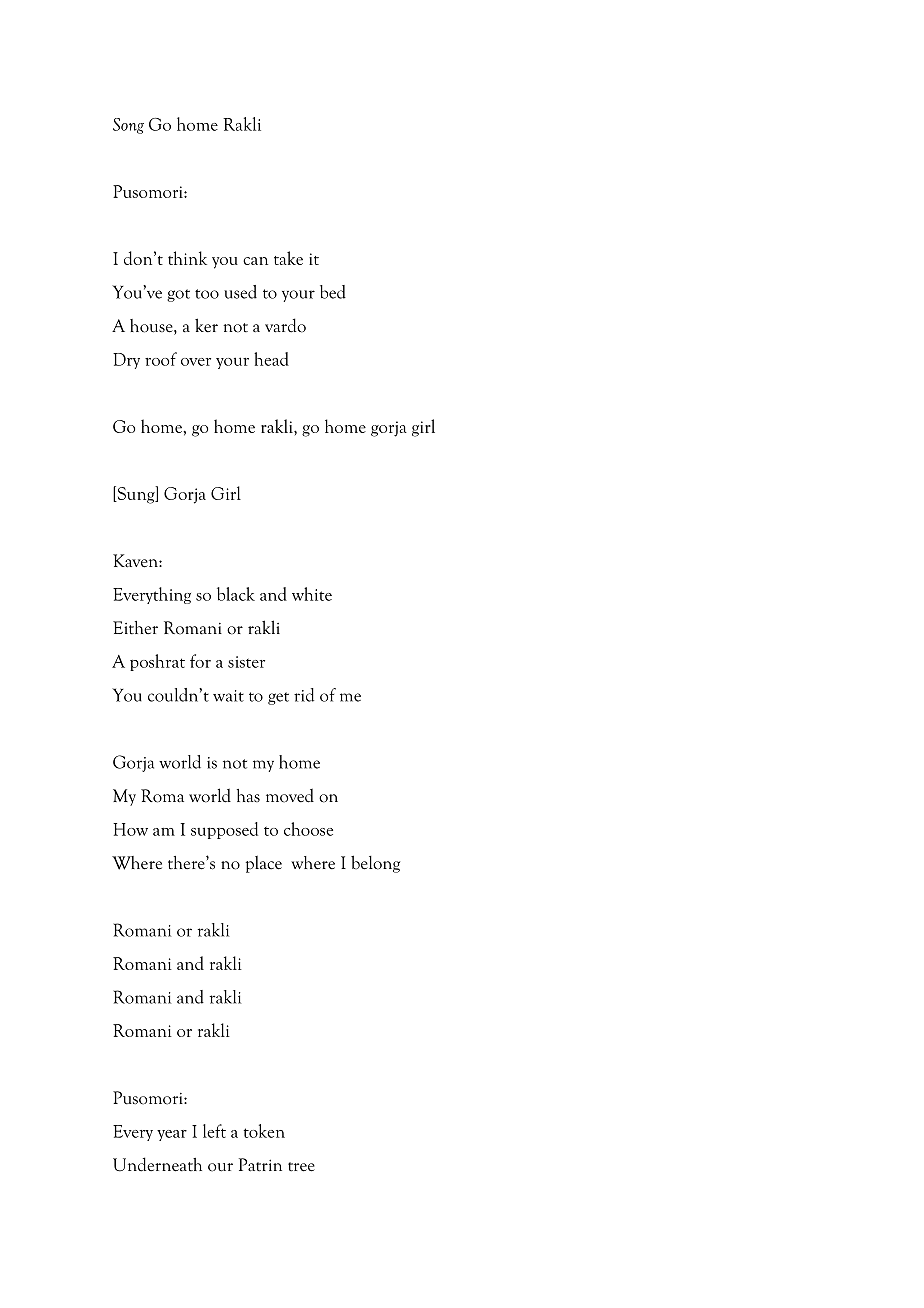  Describe the element at coordinates (333, 292) in the image. I see `bed` at that location.
